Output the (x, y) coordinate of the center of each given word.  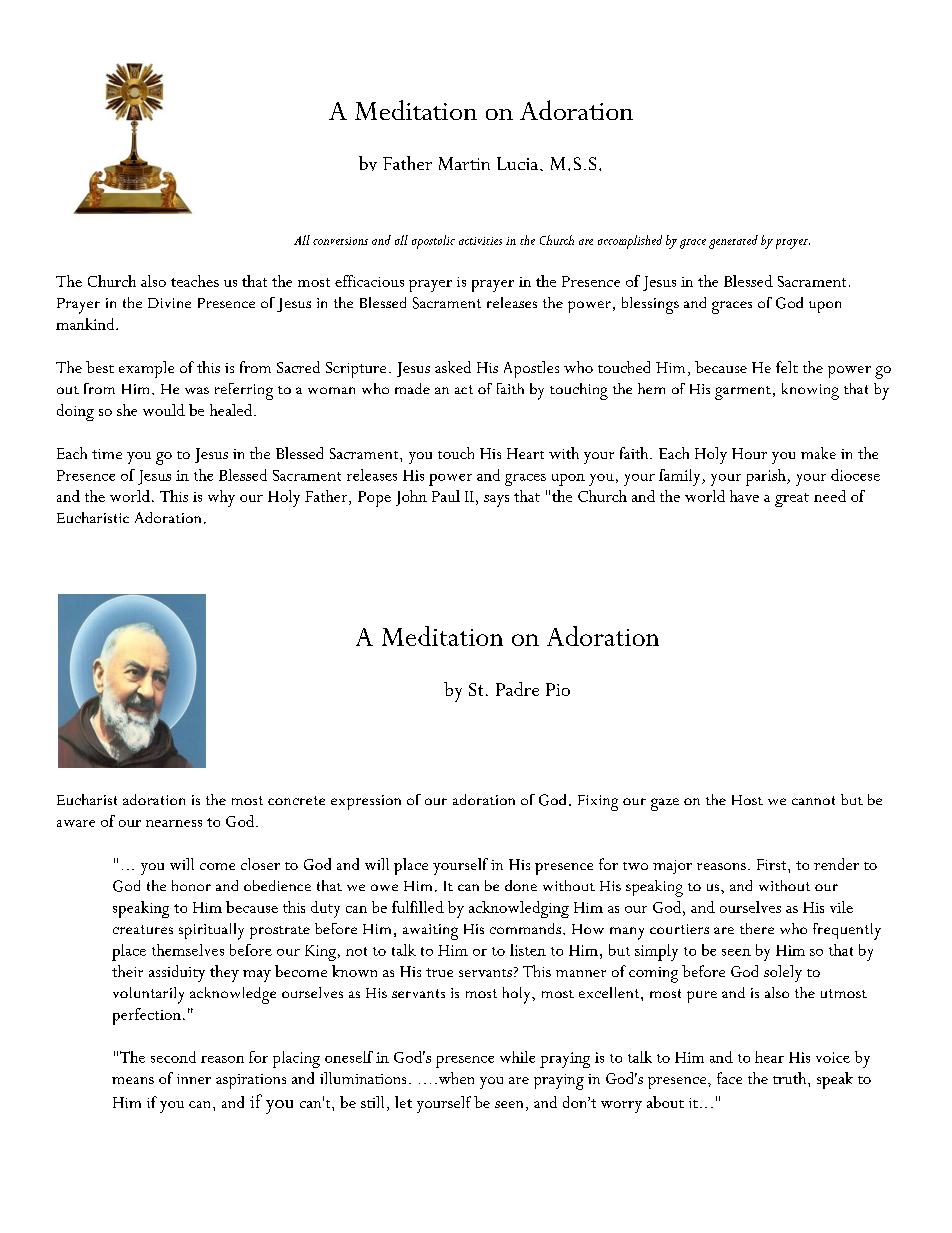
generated (733, 242)
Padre (517, 689)
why (221, 498)
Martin (464, 163)
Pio (558, 689)
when (455, 1078)
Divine (169, 303)
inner (194, 1079)
